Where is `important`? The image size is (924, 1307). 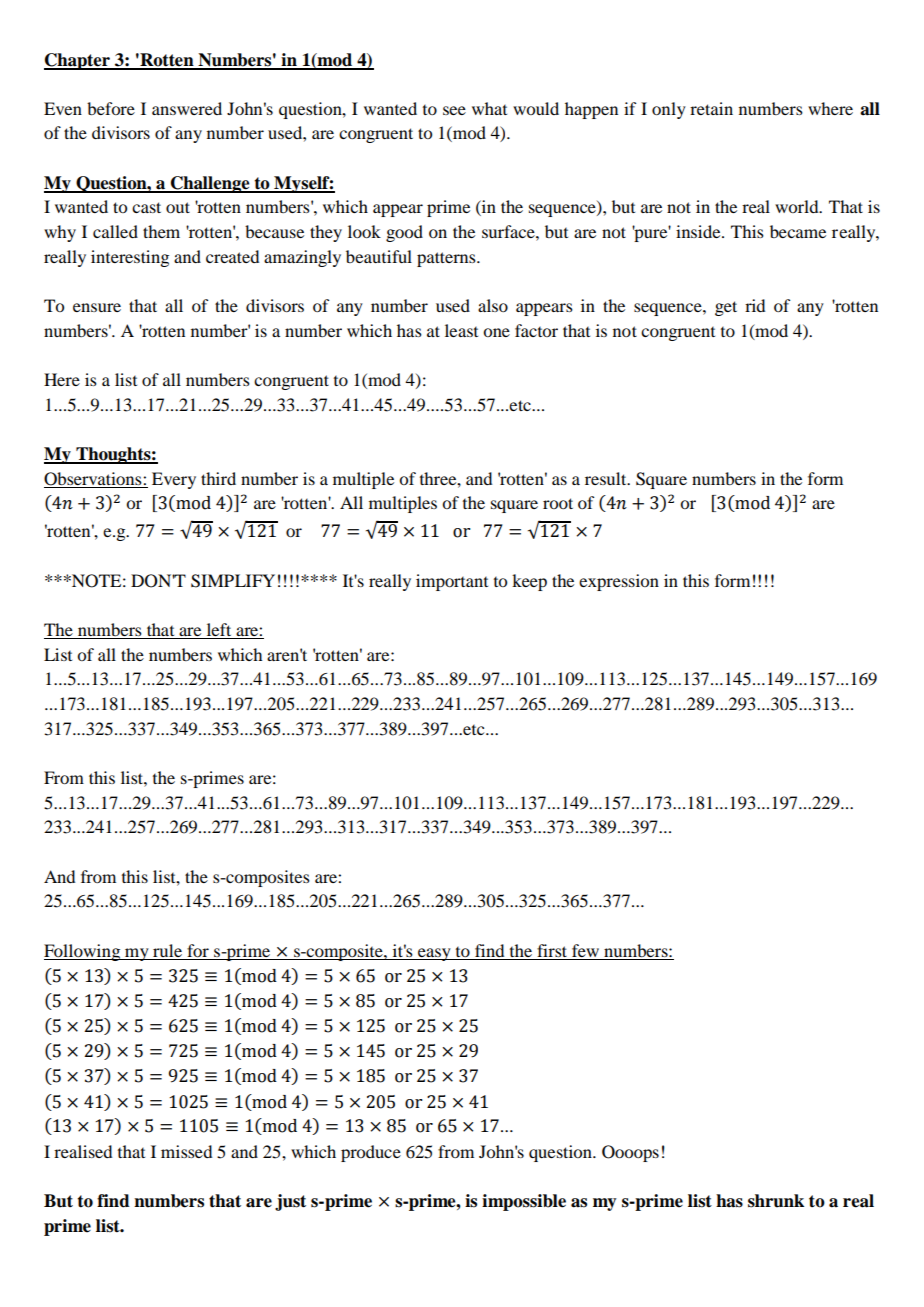
important is located at coordinates (452, 582).
